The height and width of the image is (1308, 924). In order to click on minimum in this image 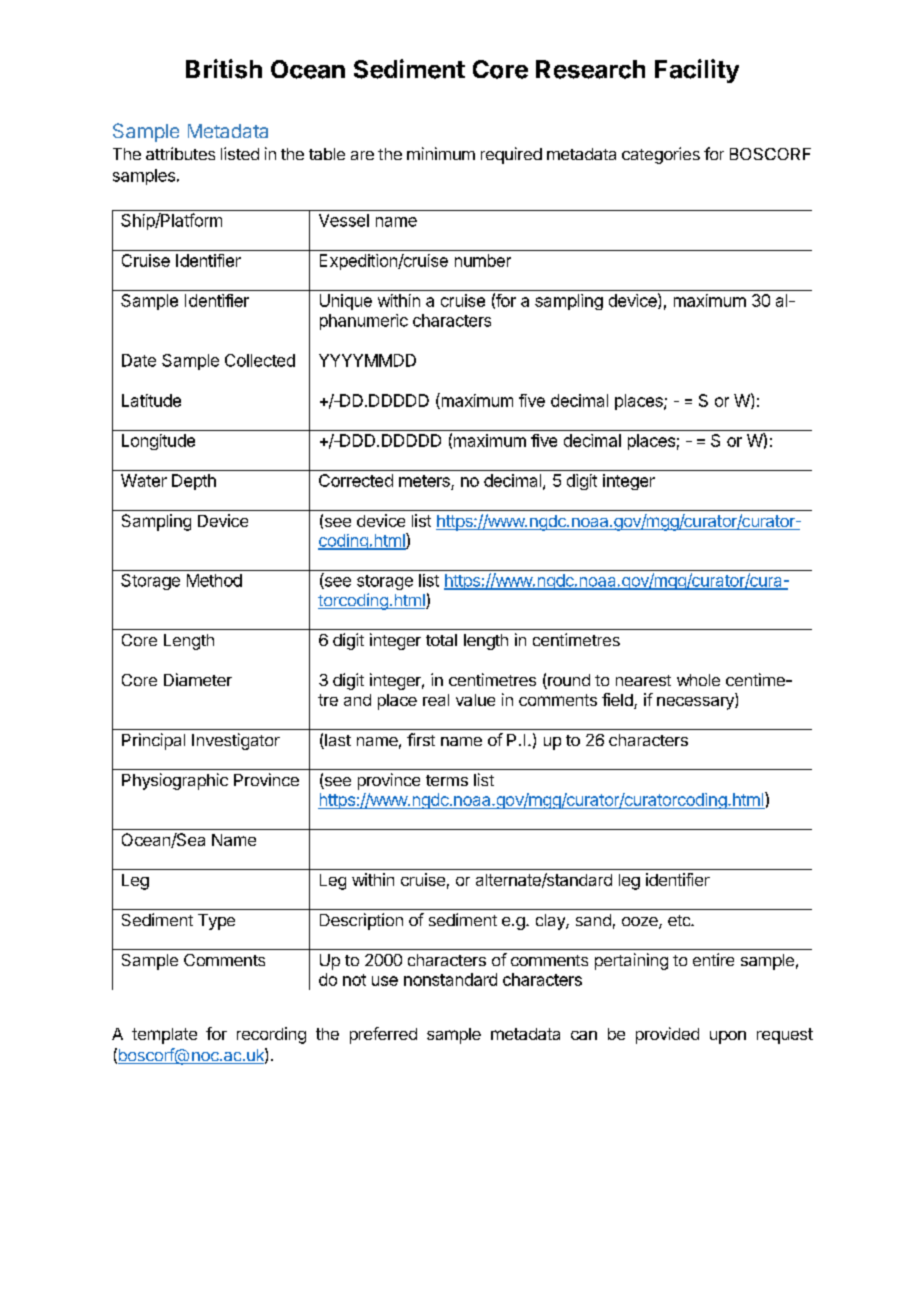, I will do `click(441, 153)`.
